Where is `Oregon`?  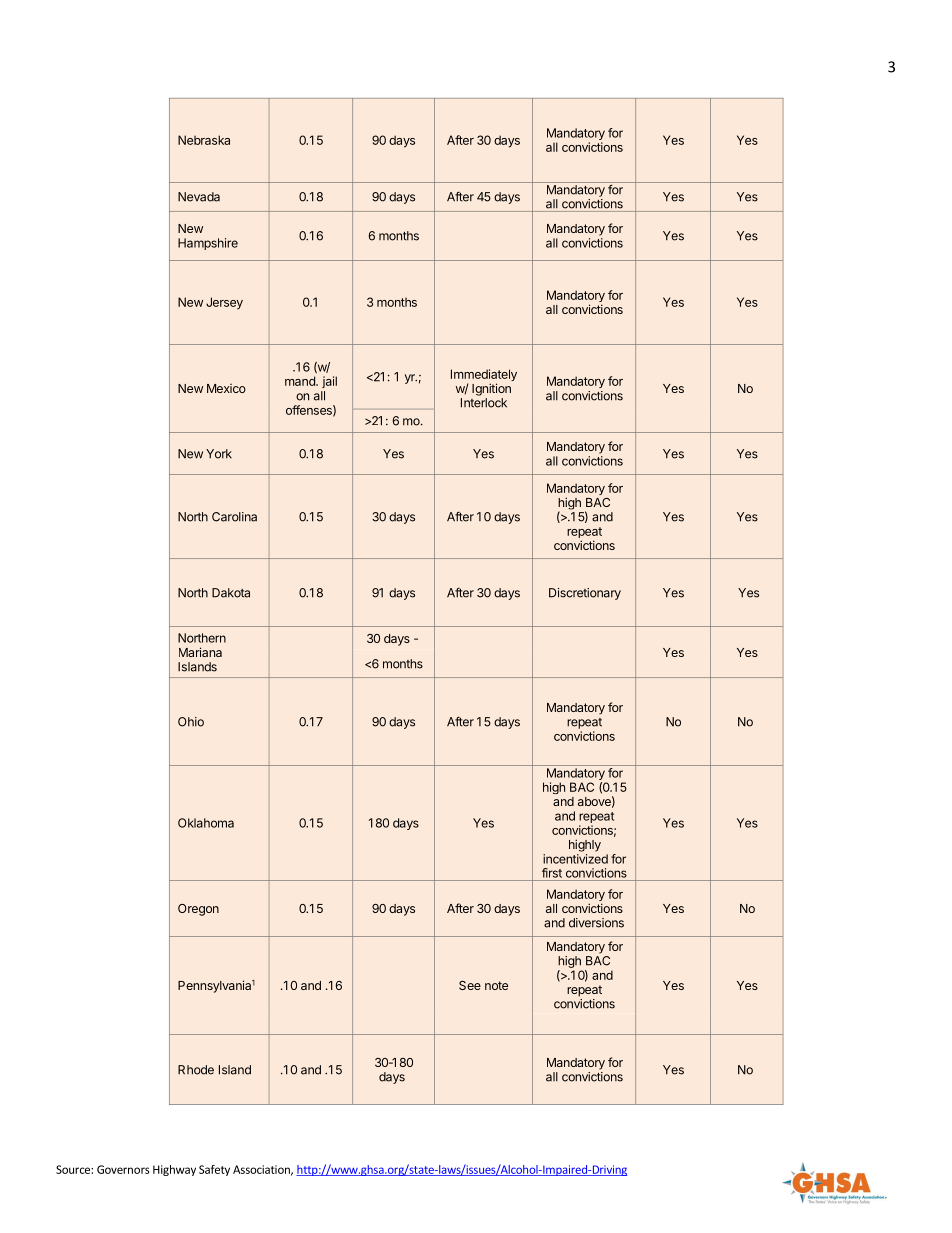
Oregon is located at coordinates (198, 910).
